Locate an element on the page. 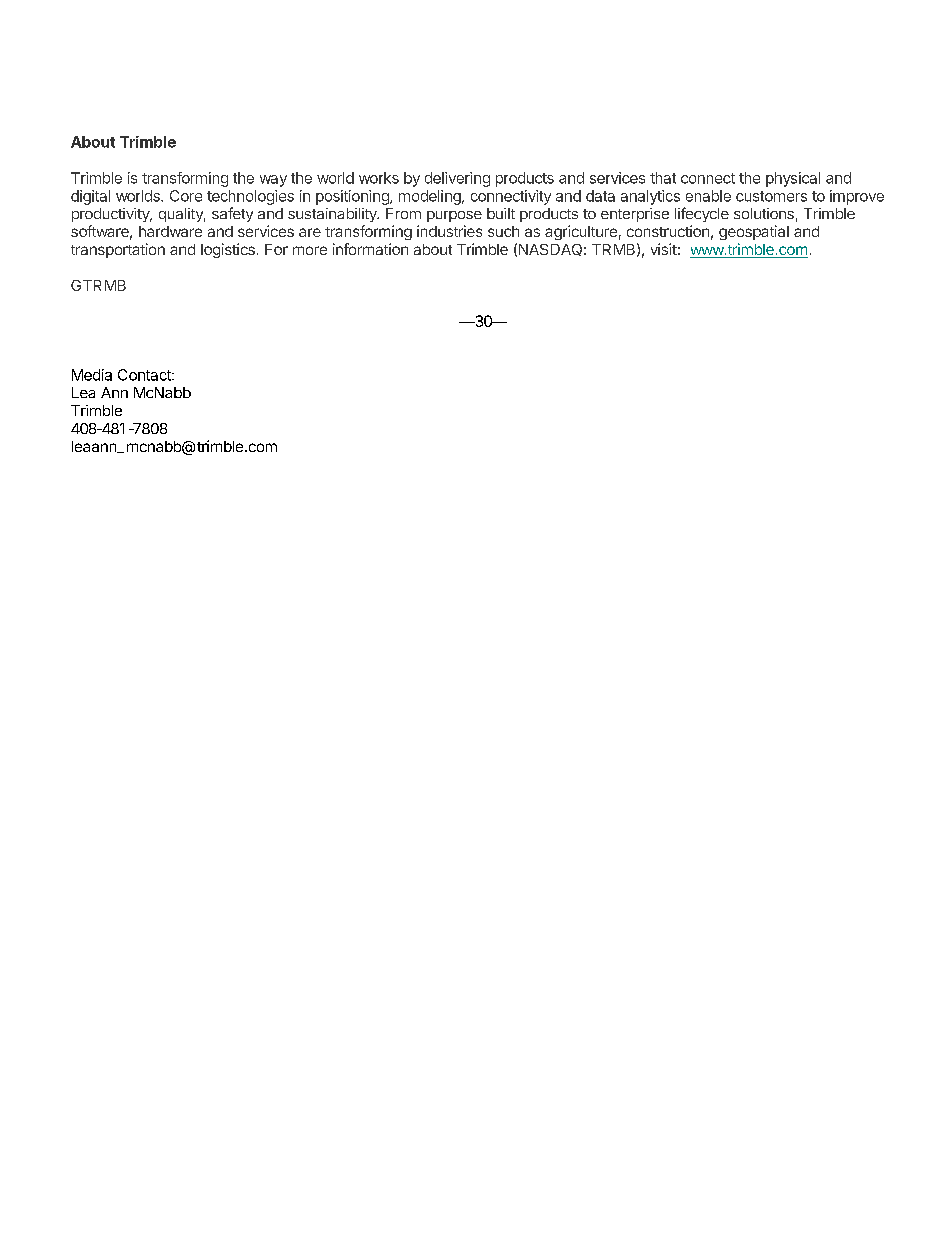  more is located at coordinates (310, 250).
